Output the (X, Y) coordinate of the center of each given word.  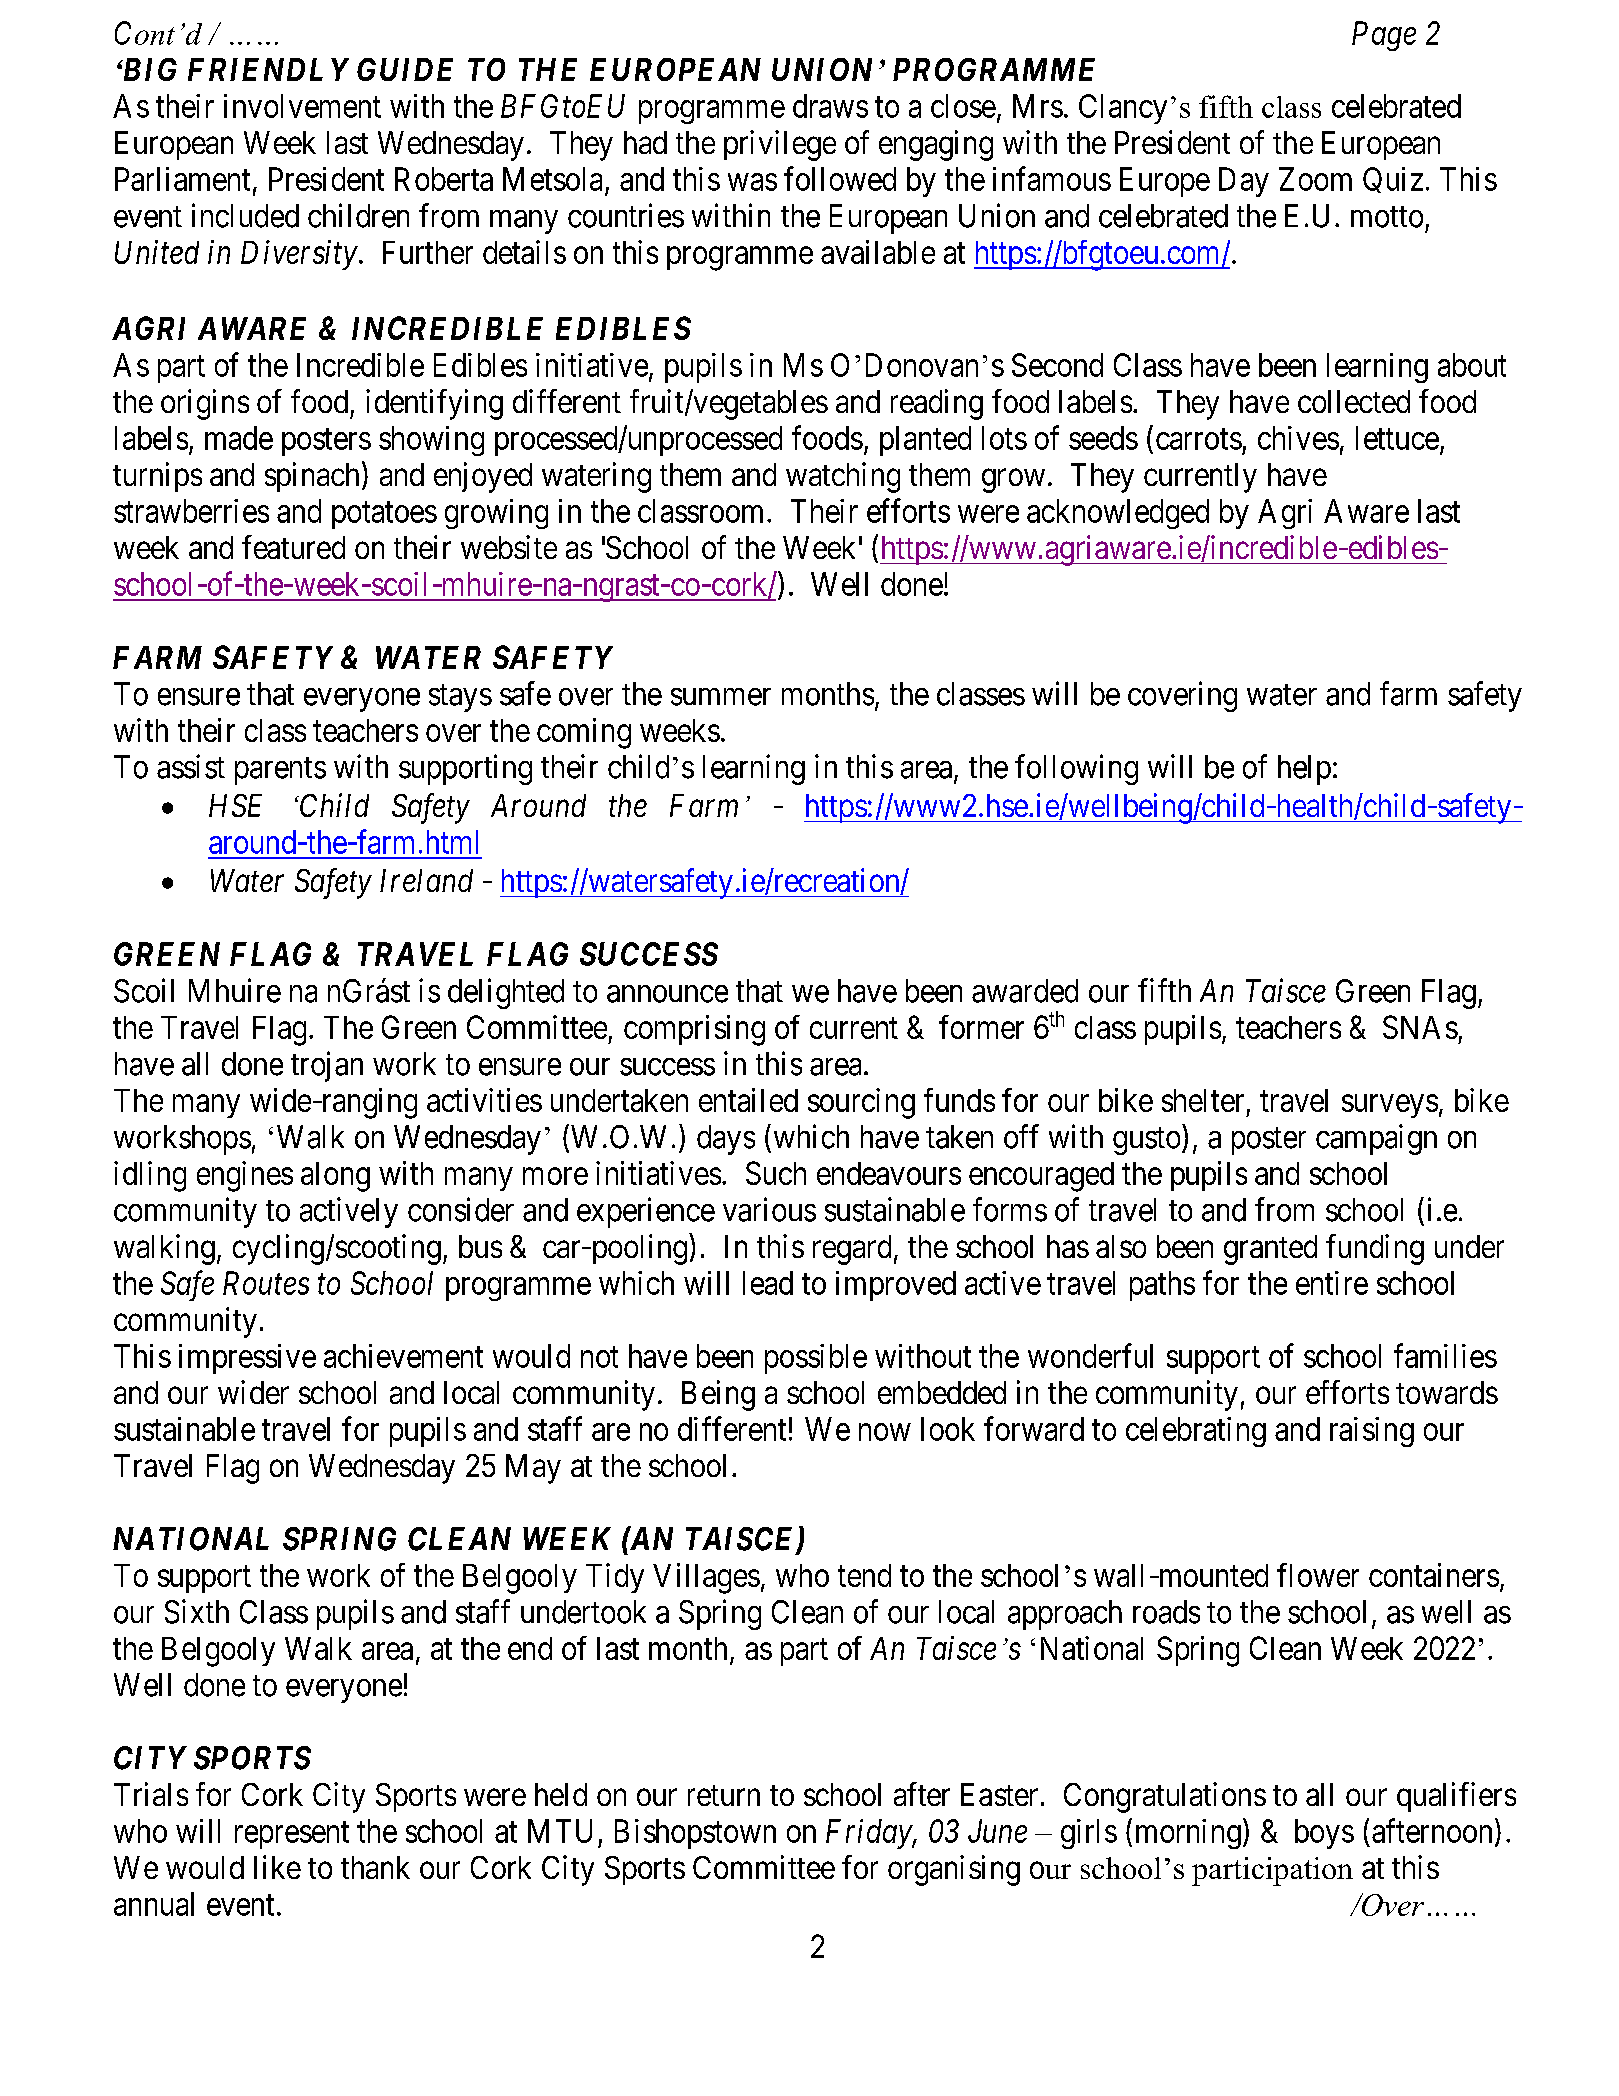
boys (1324, 1834)
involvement (302, 106)
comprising (694, 1030)
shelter (1203, 1100)
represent (292, 1835)
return (724, 1795)
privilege (780, 145)
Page (1384, 36)
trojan (327, 1066)
